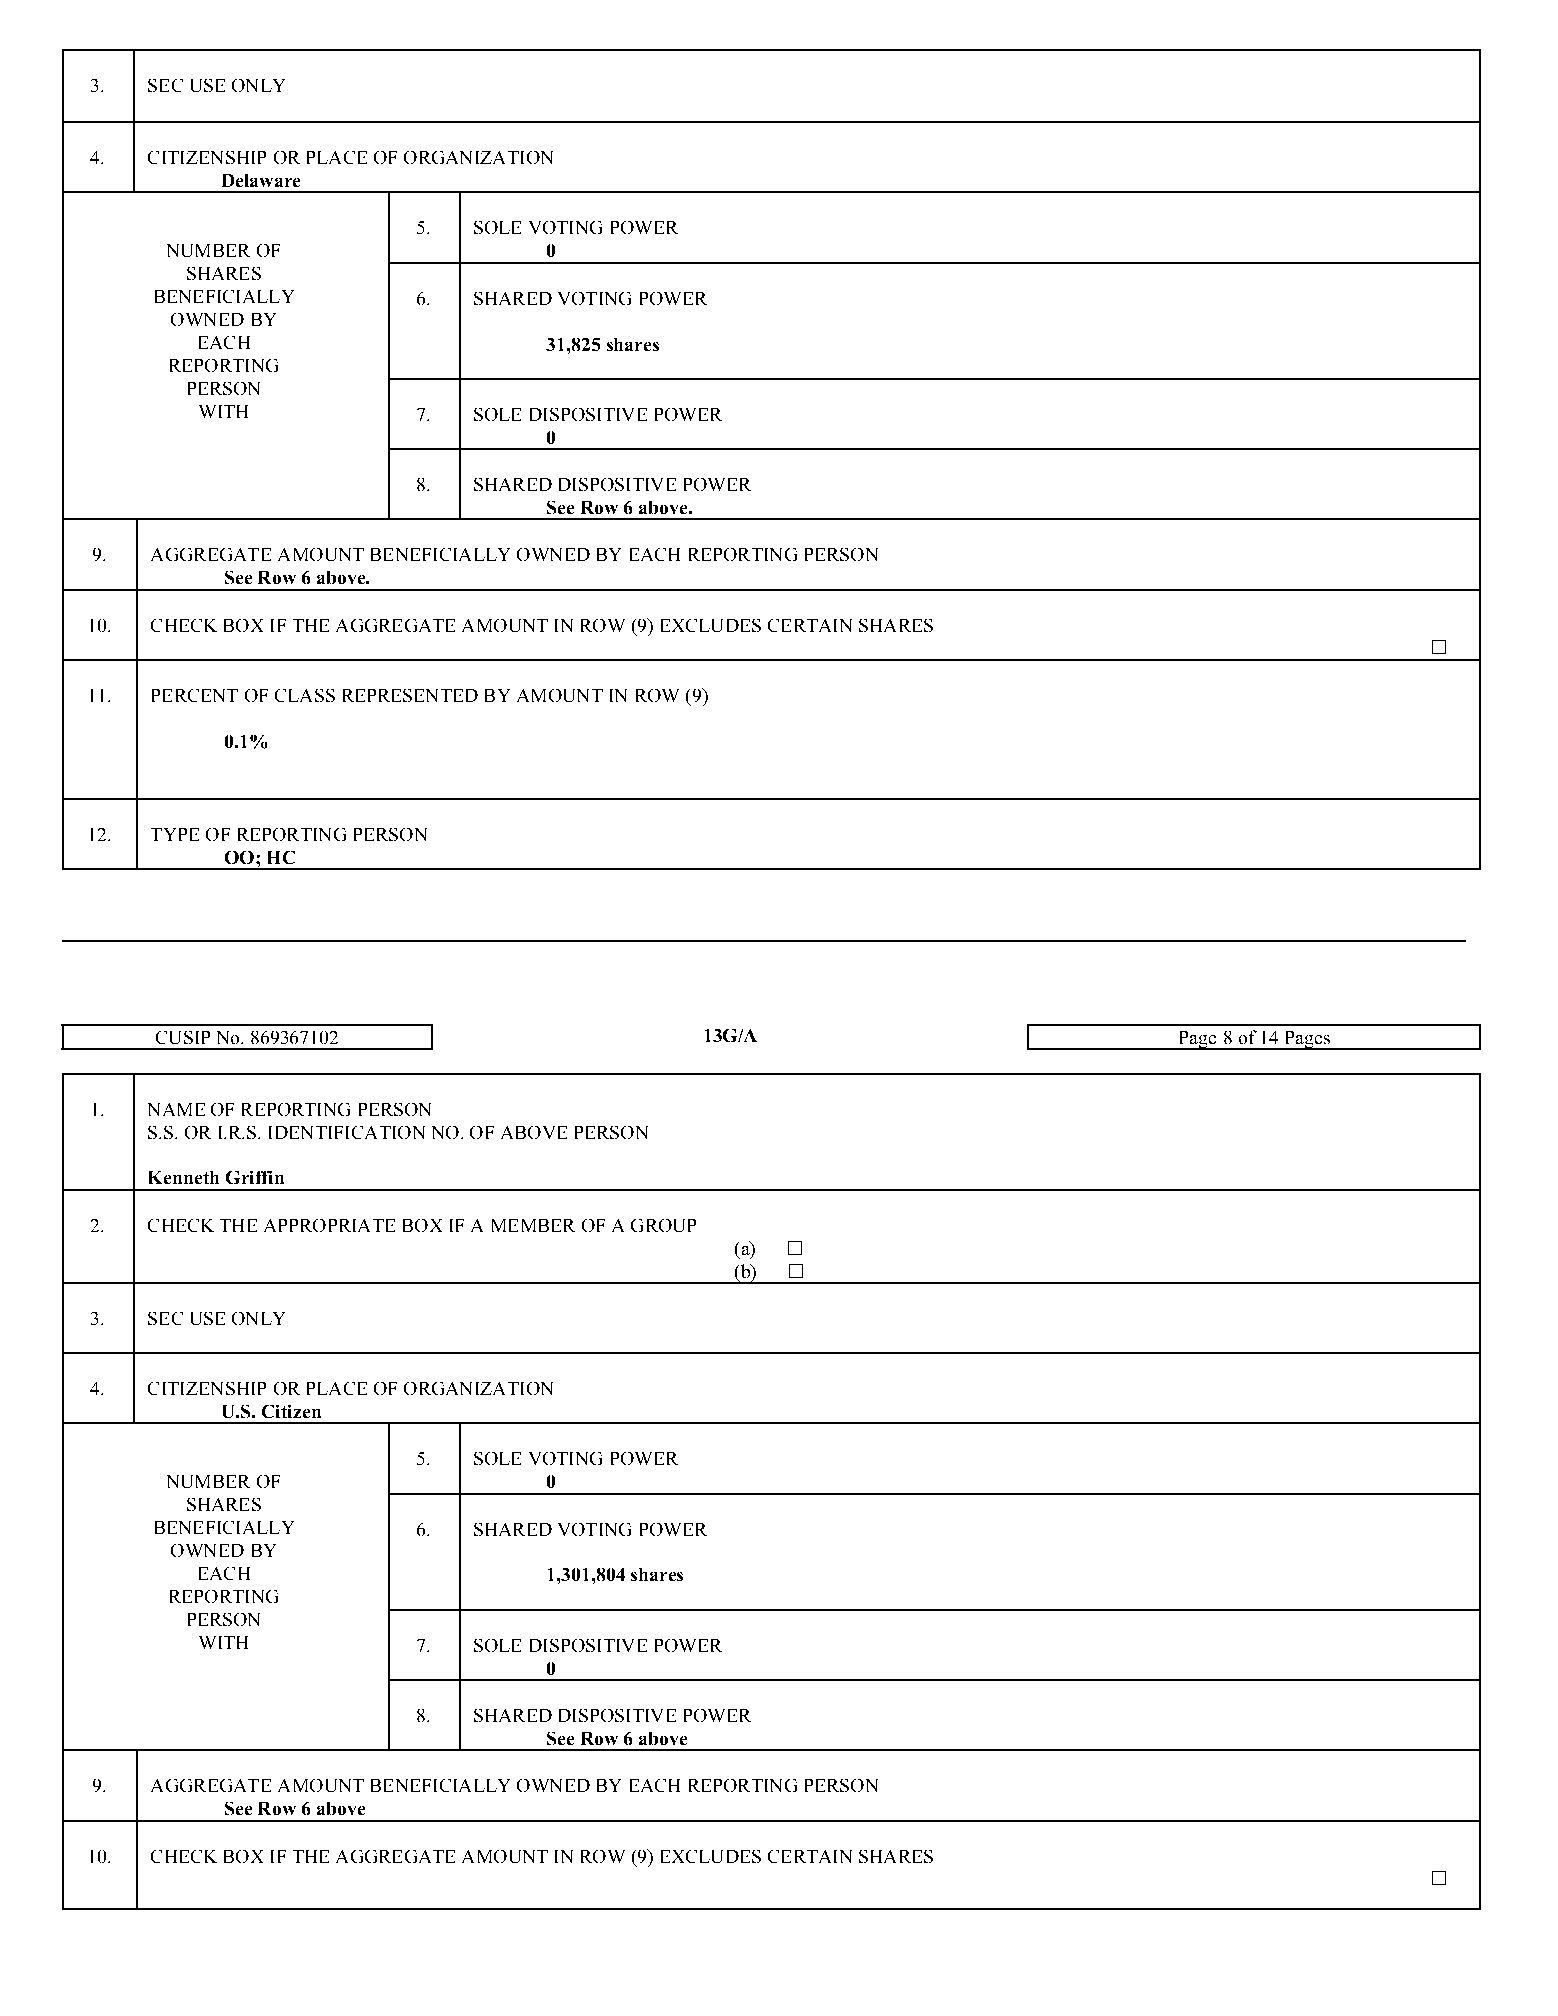 The width and height of the image is (1558, 2016). What do you see at coordinates (533, 1225) in the image?
I see `MEMBER` at bounding box center [533, 1225].
